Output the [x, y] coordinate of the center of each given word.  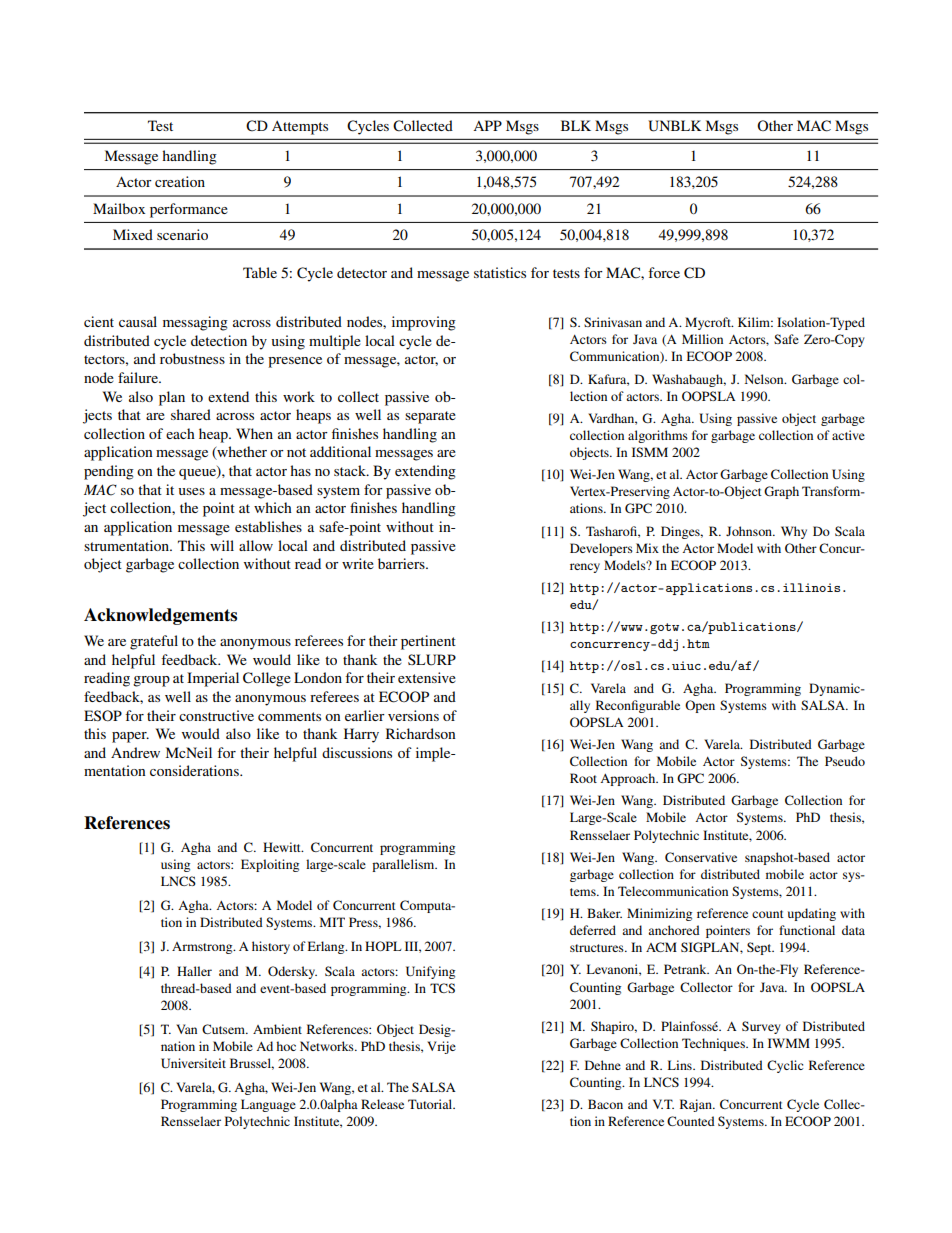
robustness [192, 358]
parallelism [404, 865]
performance [189, 210]
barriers [402, 563]
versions [413, 715]
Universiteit [193, 1063]
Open [700, 706]
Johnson [750, 531]
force [664, 272]
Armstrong [203, 948]
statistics [500, 272]
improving [424, 323]
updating [812, 914]
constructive [216, 715]
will [222, 545]
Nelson [765, 379]
